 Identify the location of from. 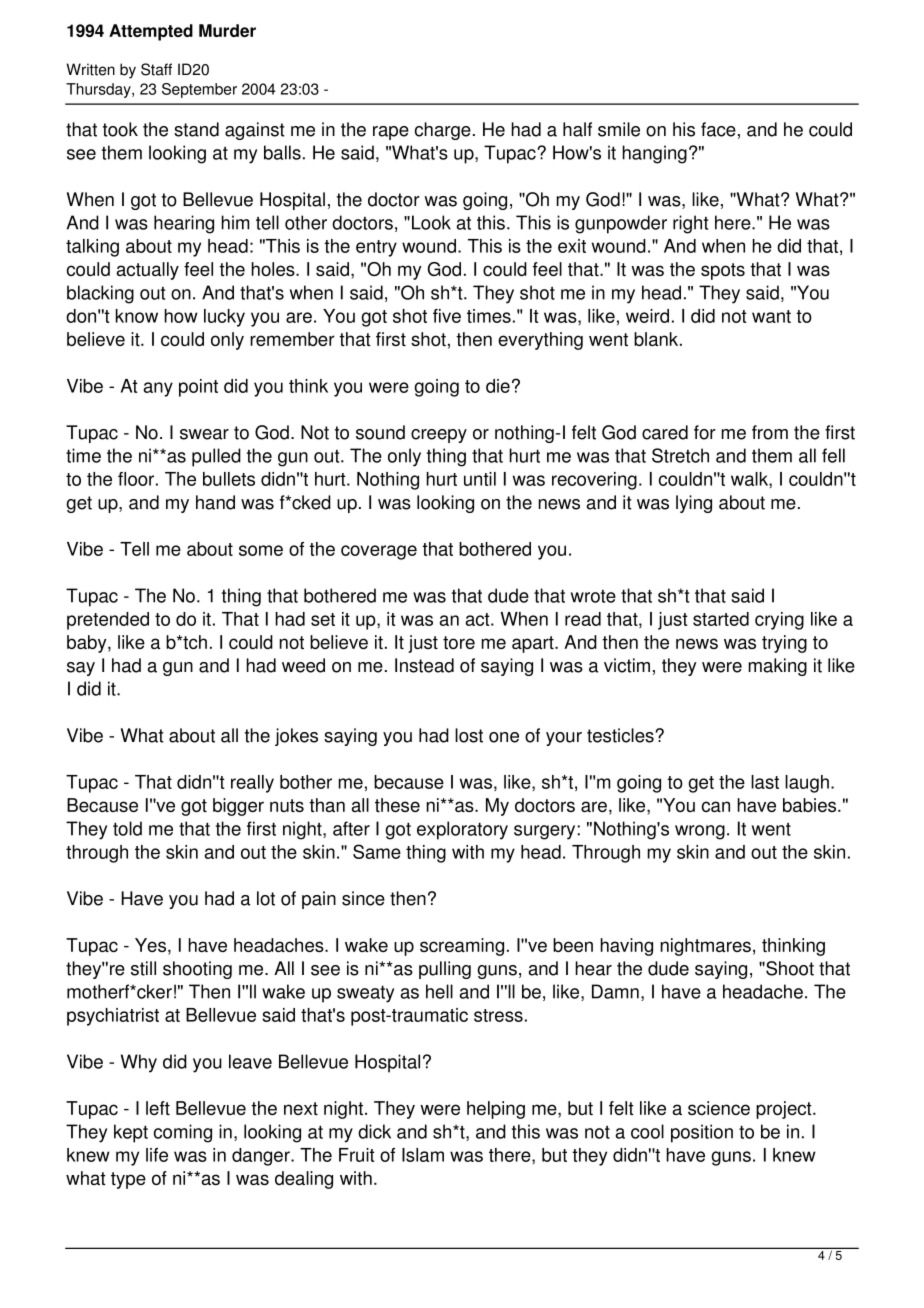
(770, 432).
